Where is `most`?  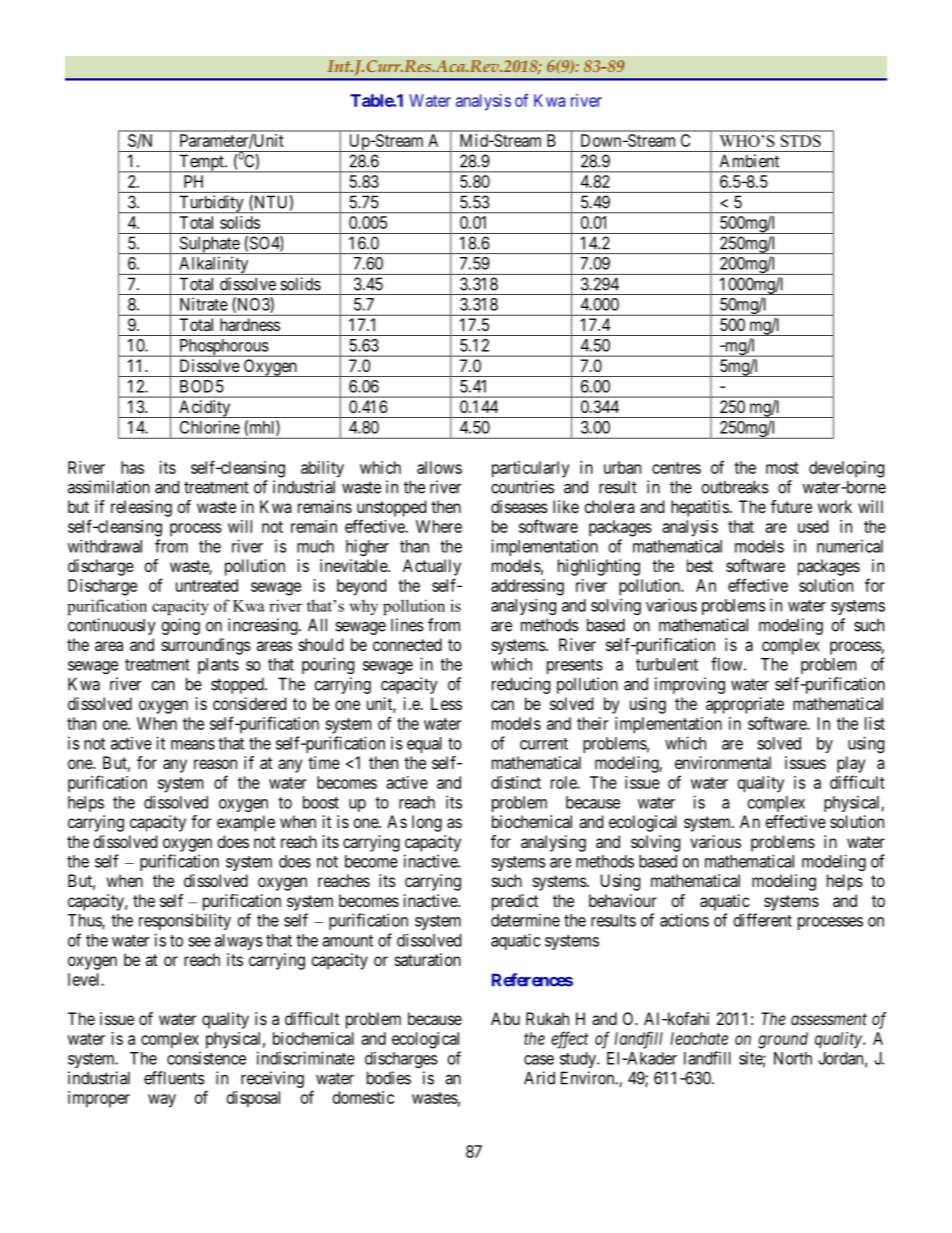
most is located at coordinates (782, 468).
